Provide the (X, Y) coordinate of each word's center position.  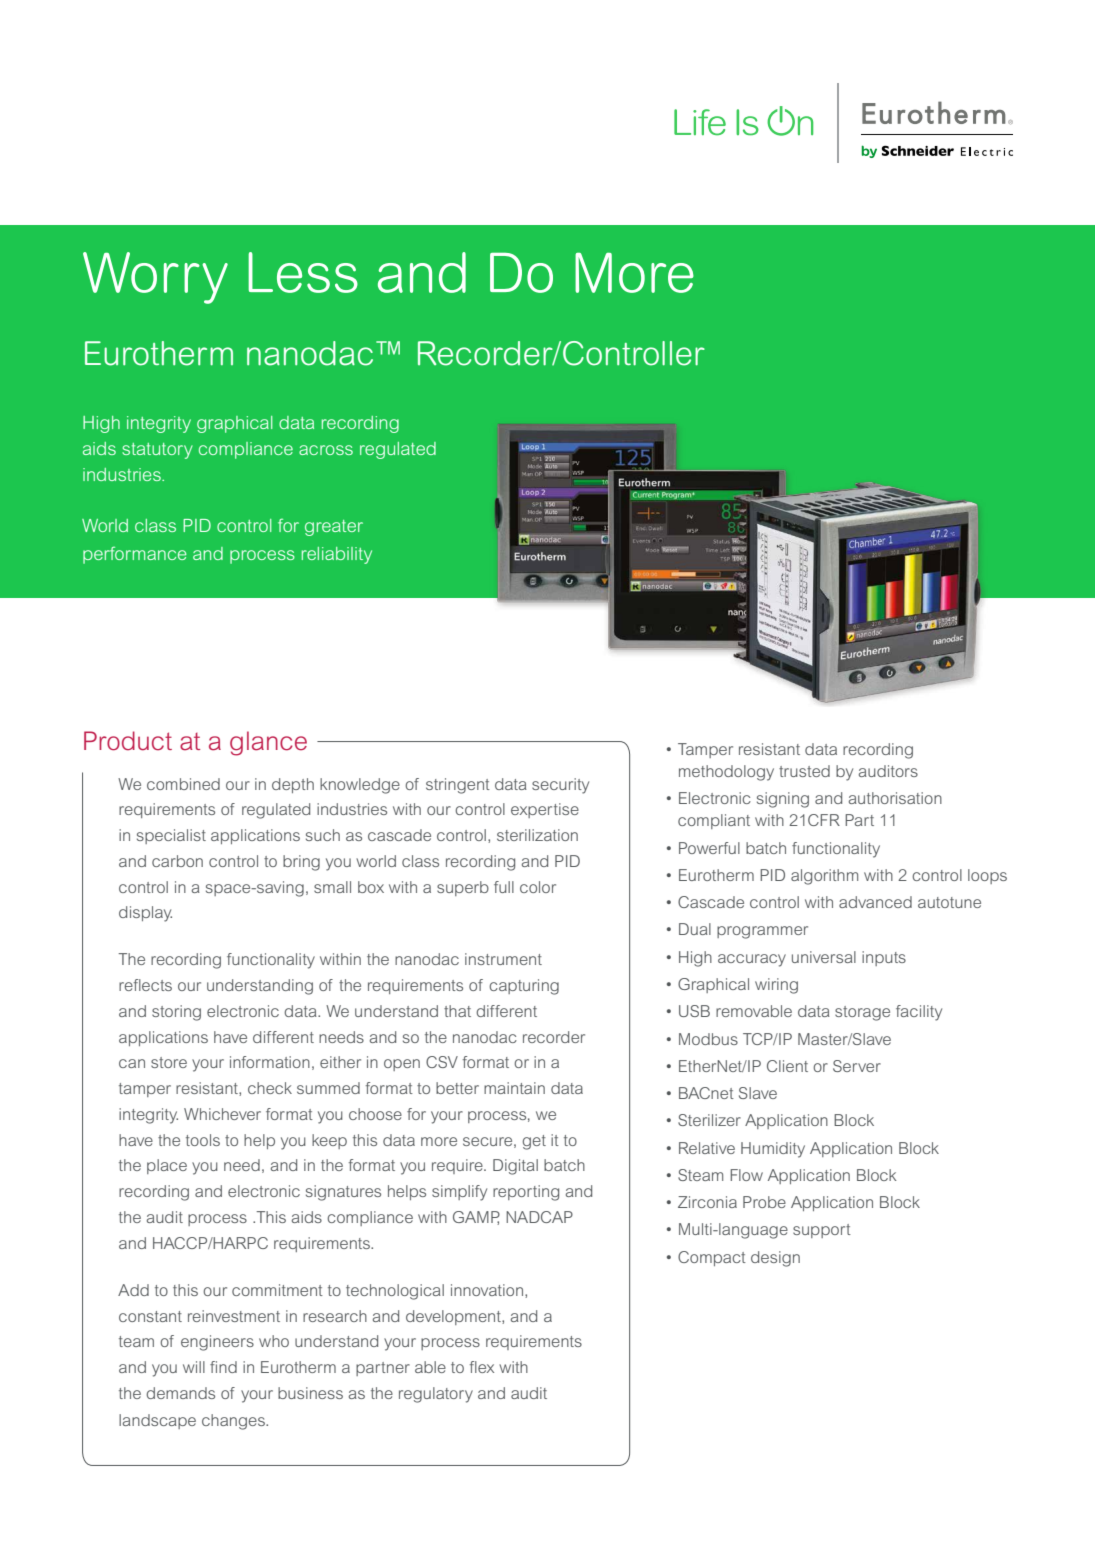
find (223, 1367)
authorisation (895, 798)
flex (482, 1367)
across (326, 450)
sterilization (537, 835)
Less (303, 272)
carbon (177, 861)
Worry (155, 278)
